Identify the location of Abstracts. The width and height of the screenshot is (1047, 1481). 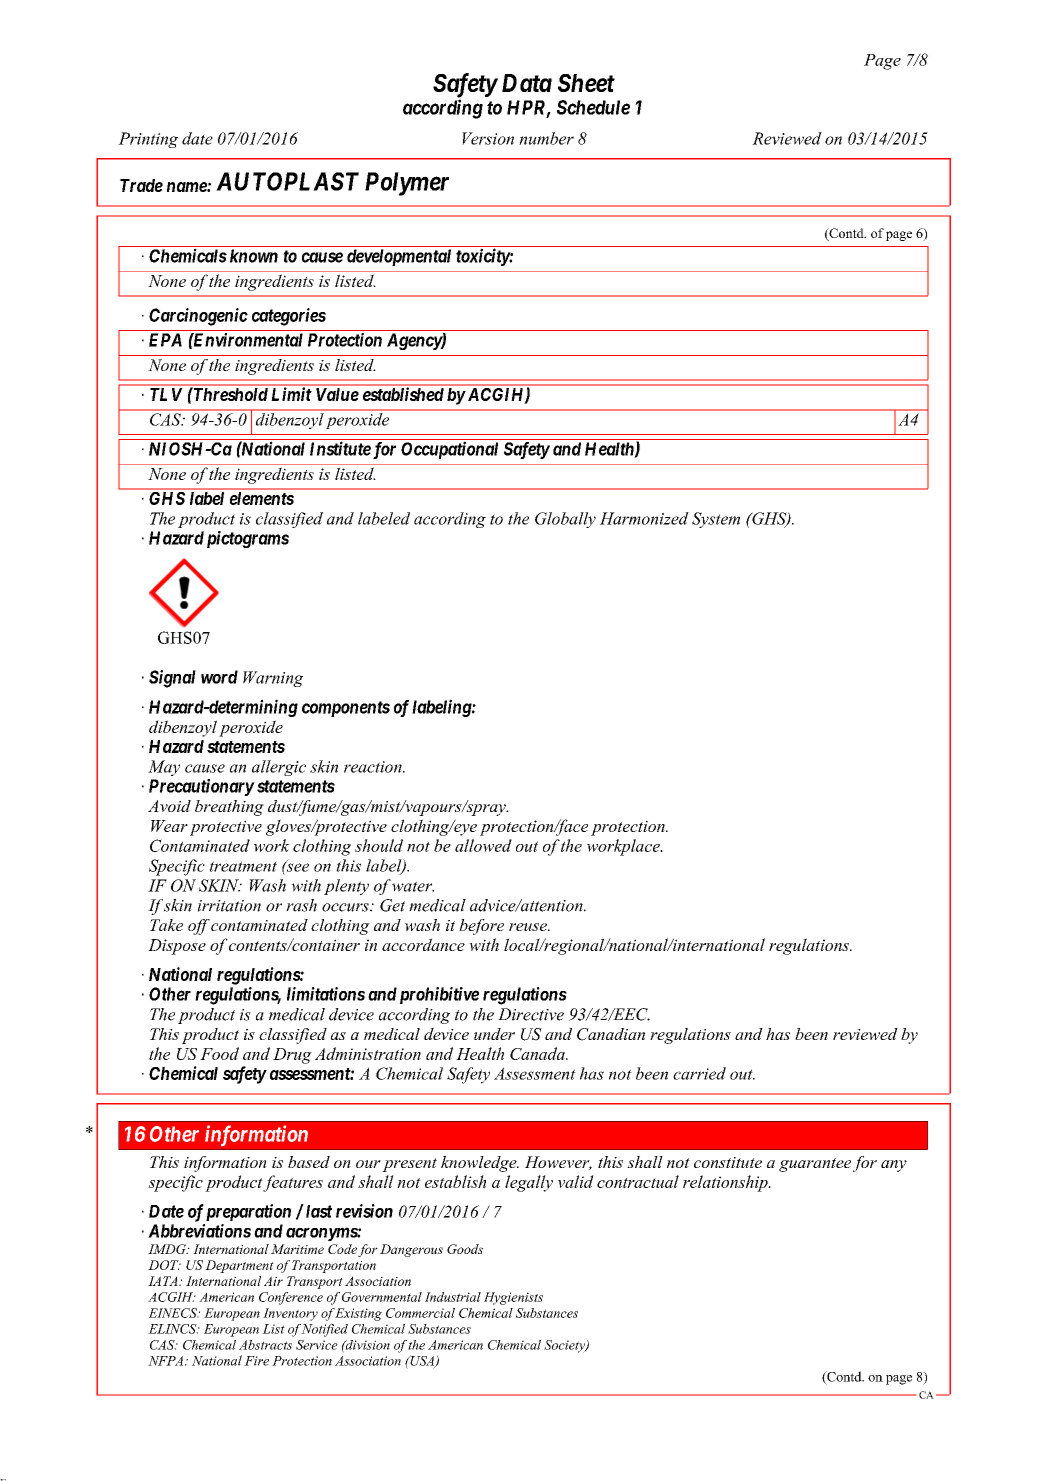
(265, 1345).
